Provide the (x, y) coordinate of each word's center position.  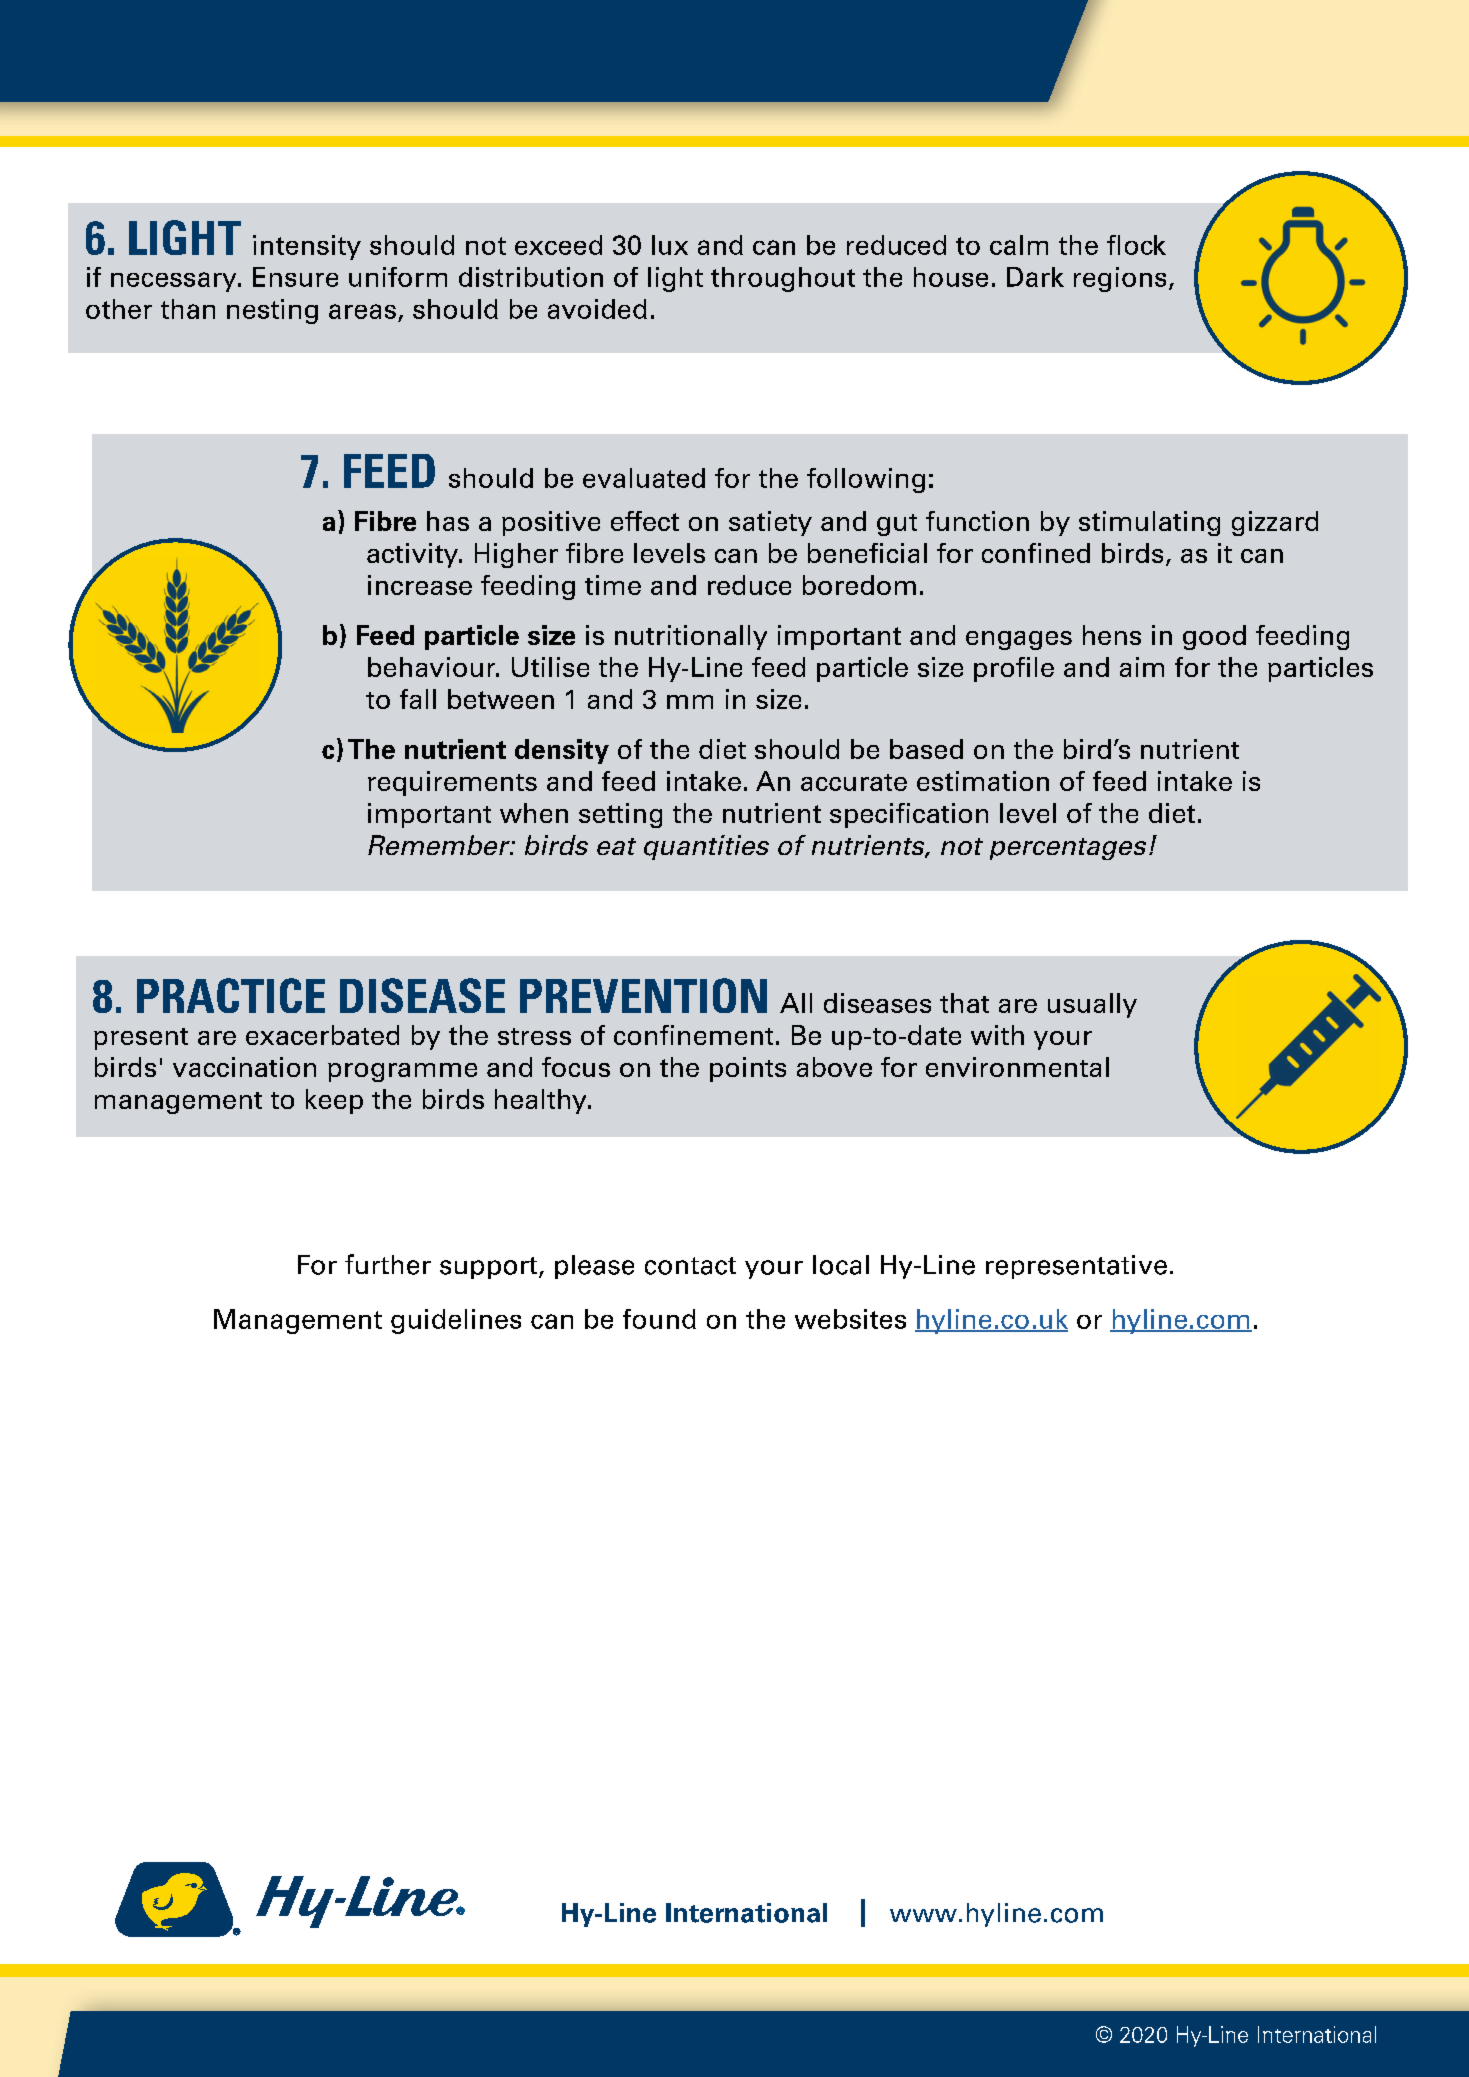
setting (620, 815)
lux (670, 245)
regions (1120, 279)
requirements (452, 783)
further (388, 1264)
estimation (983, 781)
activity (414, 555)
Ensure (295, 277)
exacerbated (322, 1035)
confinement (693, 1035)
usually (1092, 1005)
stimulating (1149, 523)
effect (645, 521)
